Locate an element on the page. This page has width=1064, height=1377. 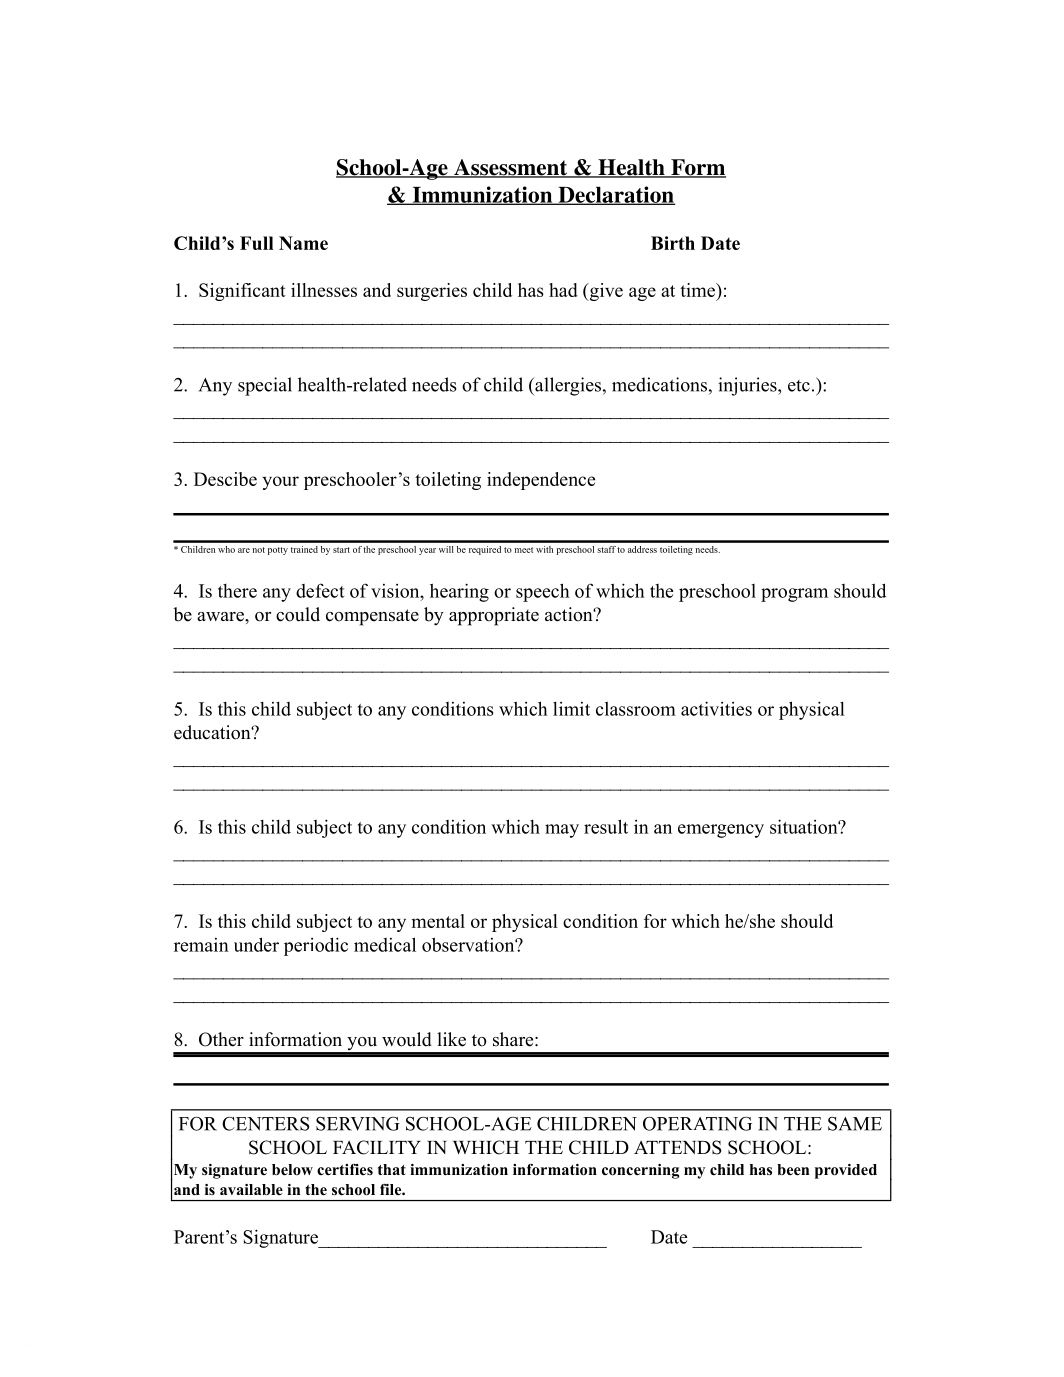
could is located at coordinates (298, 614).
